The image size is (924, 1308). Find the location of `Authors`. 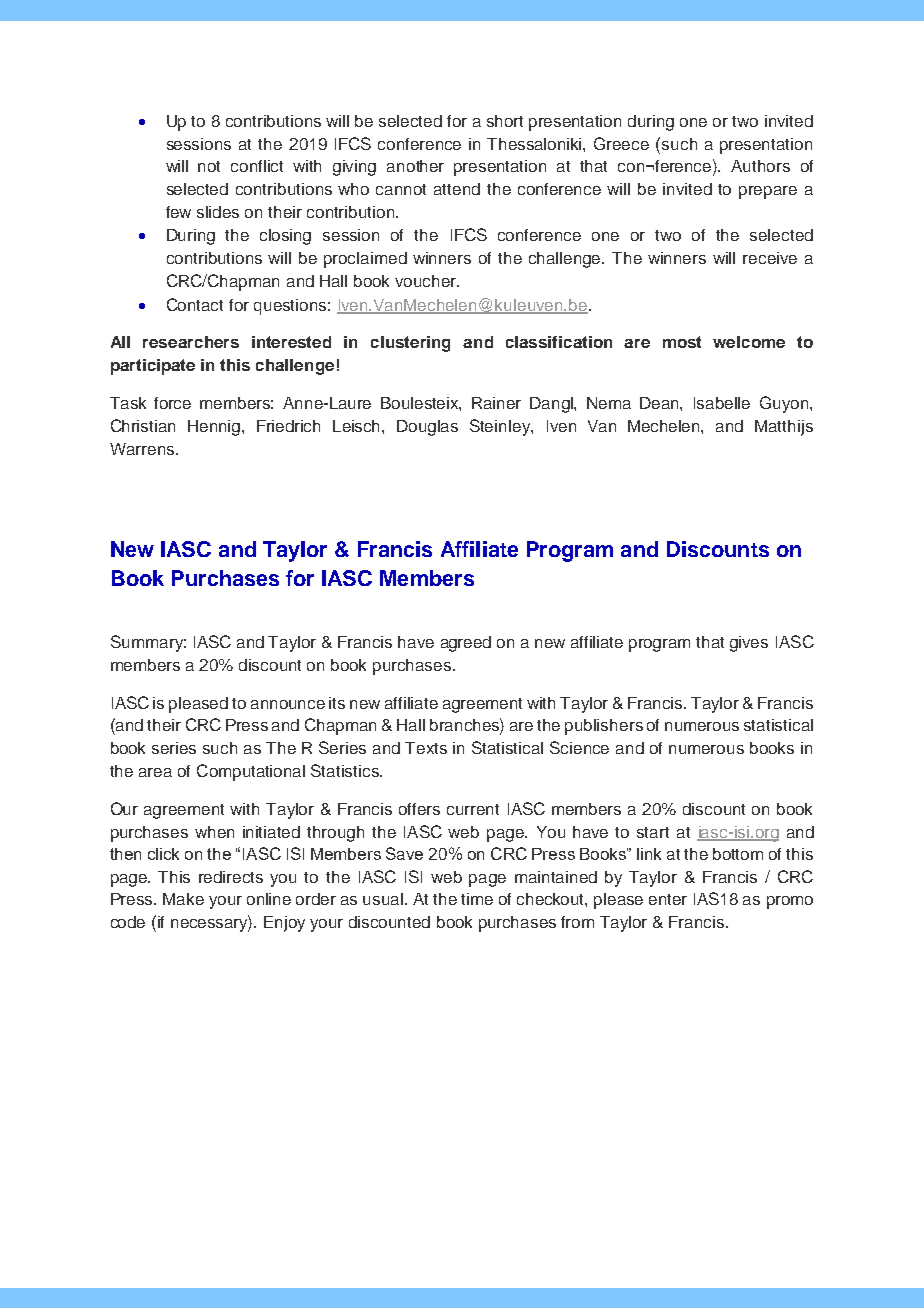

Authors is located at coordinates (760, 166).
